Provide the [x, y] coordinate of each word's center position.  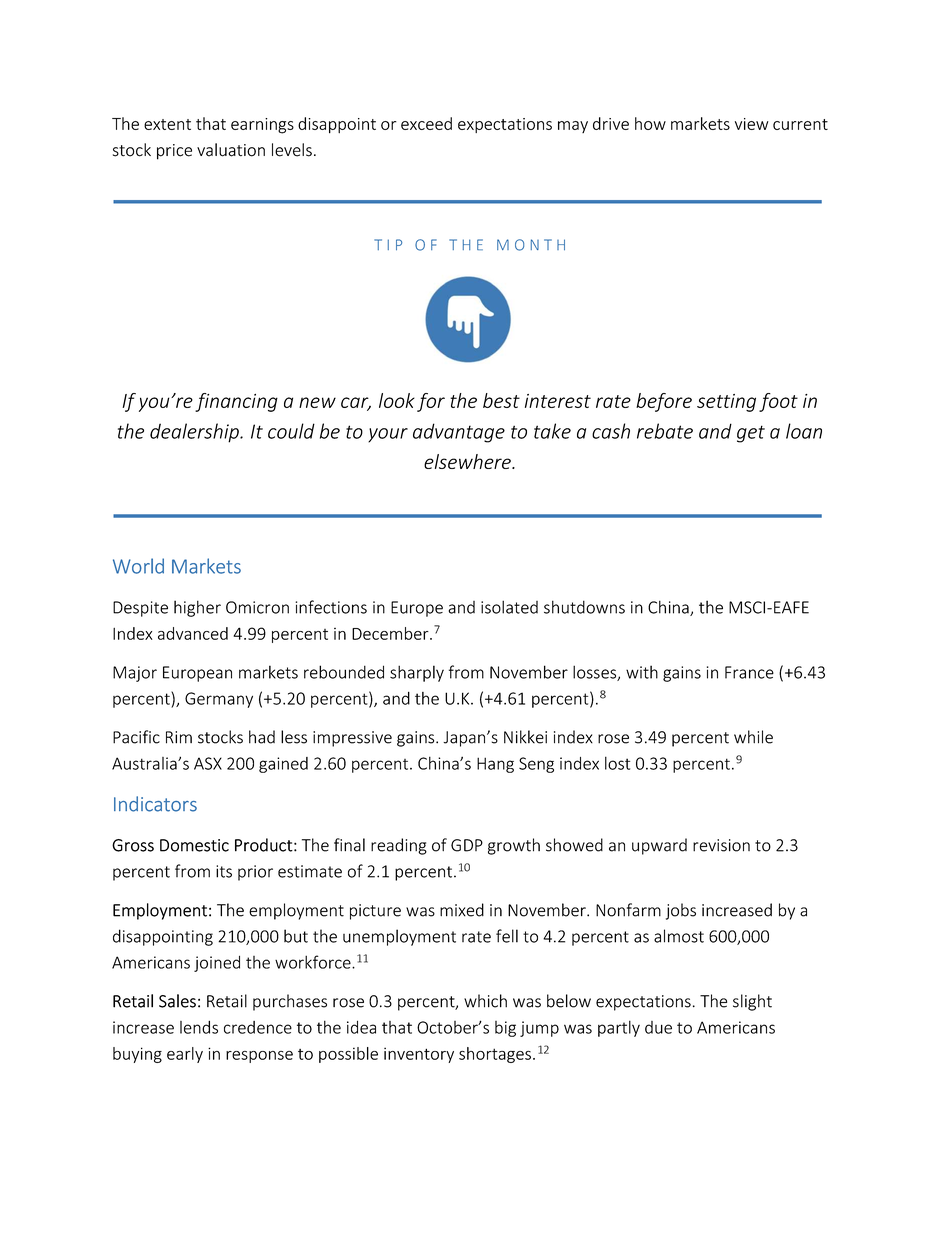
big [505, 1029]
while [753, 737]
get [751, 434]
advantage [459, 433]
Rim [179, 737]
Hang [495, 765]
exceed [426, 123]
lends [199, 1027]
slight [752, 1002]
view [752, 124]
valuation [231, 150]
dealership [195, 433]
